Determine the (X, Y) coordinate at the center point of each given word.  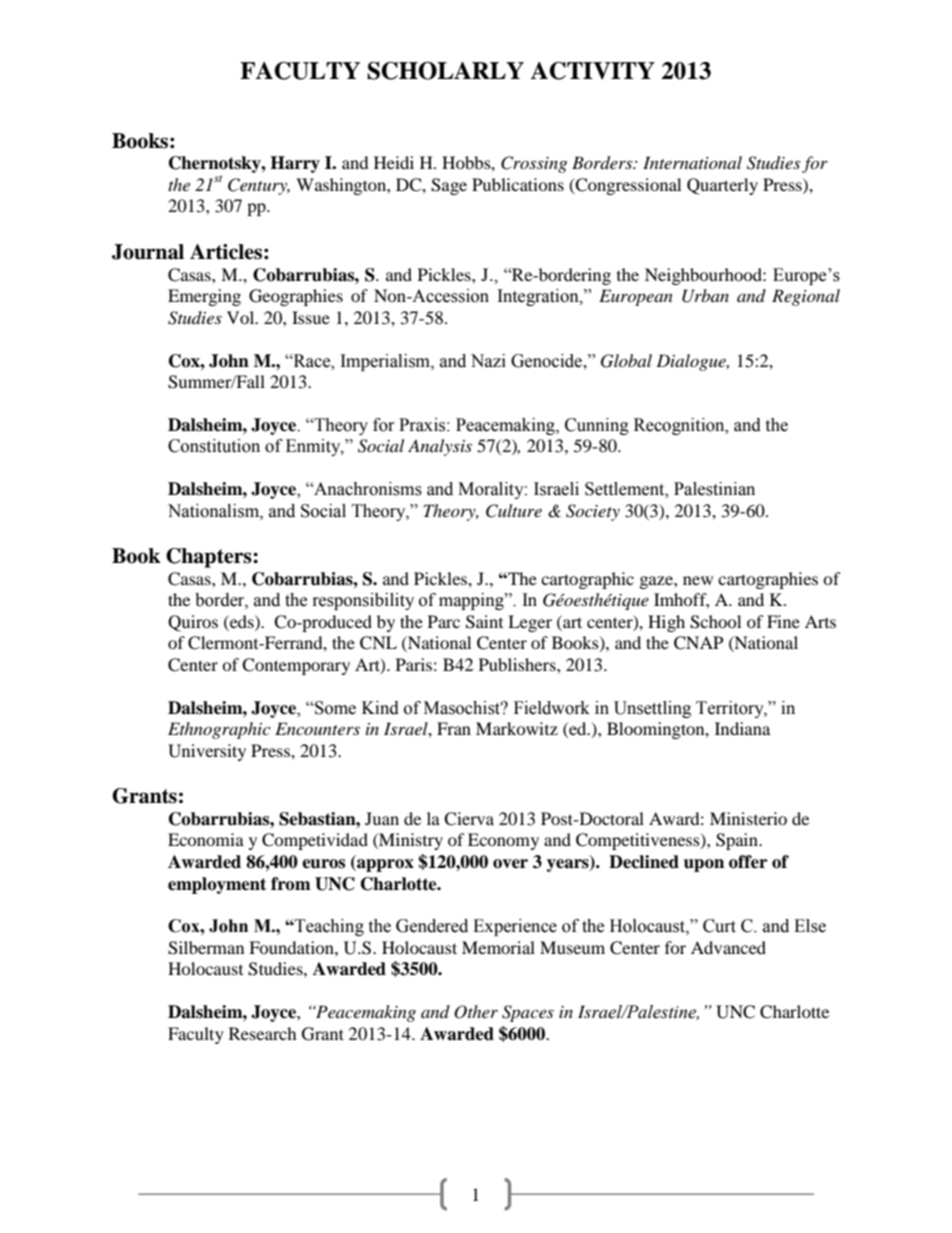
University (207, 752)
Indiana (742, 728)
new (698, 580)
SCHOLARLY (445, 71)
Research (263, 1033)
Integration (539, 297)
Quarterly (722, 186)
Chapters (210, 558)
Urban (705, 296)
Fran (454, 728)
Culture (514, 511)
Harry (295, 164)
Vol (242, 317)
